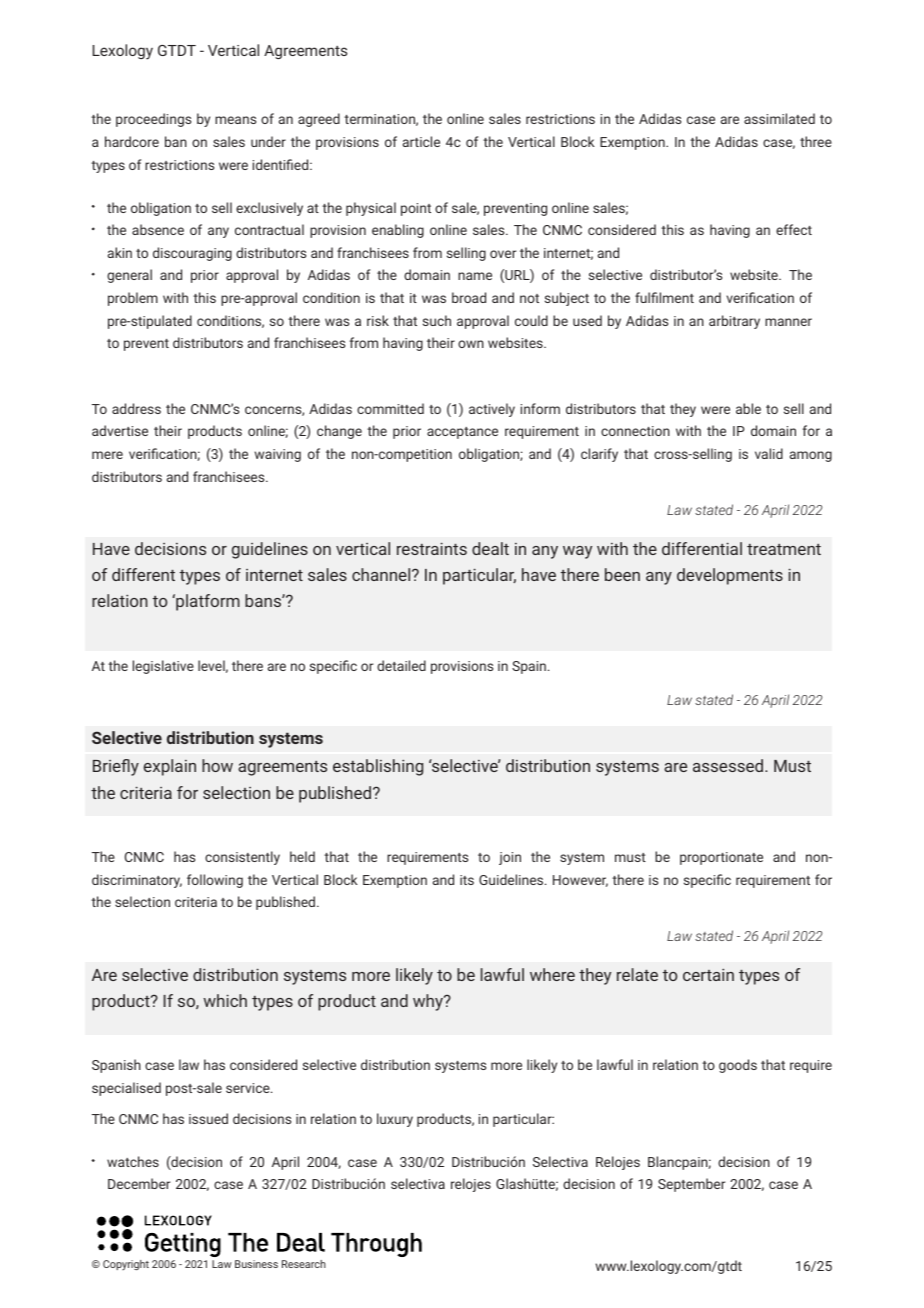 The width and height of the document is (924, 1308). Describe the element at coordinates (401, 665) in the document. I see `detailed` at that location.
